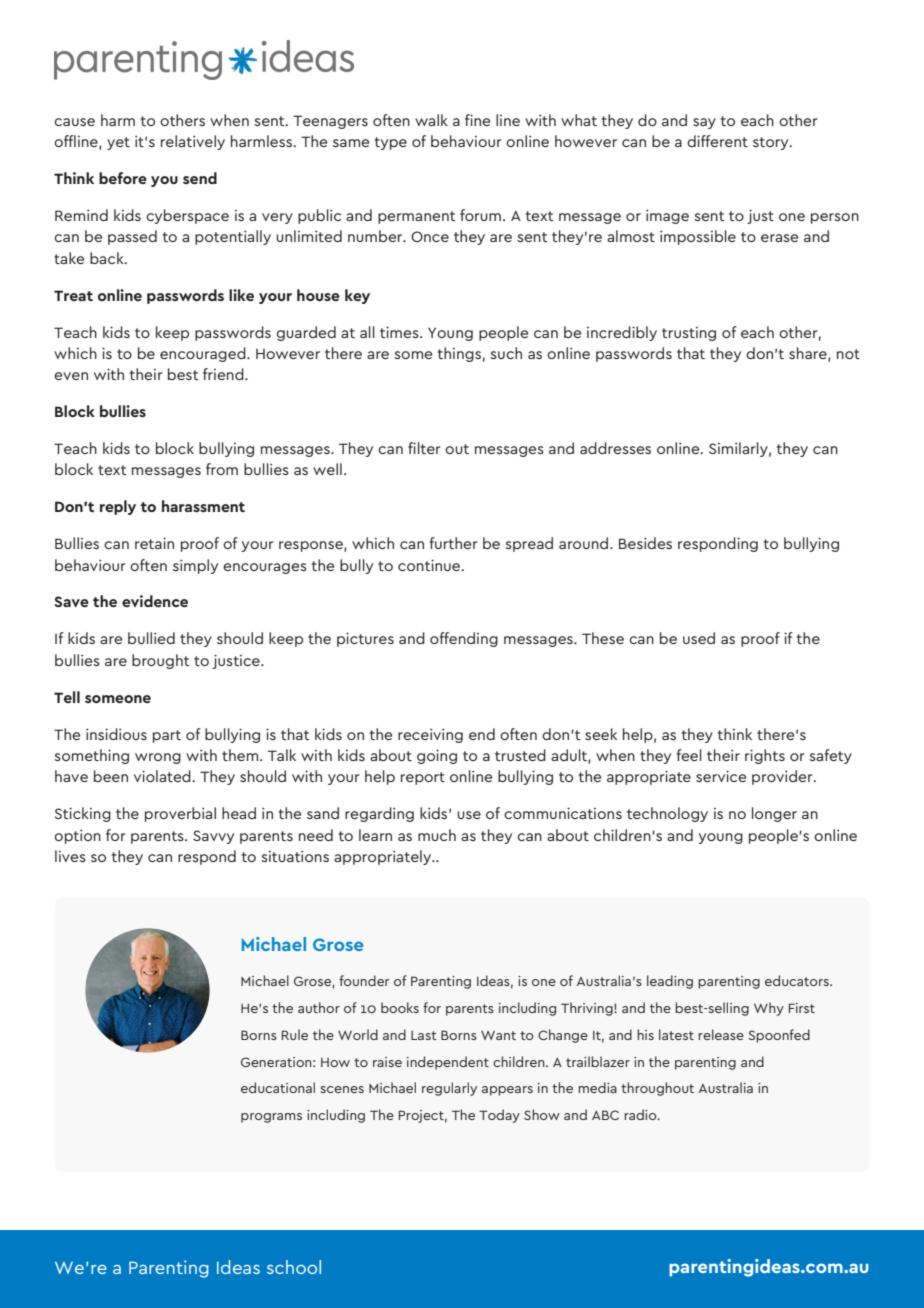 This screenshot has width=924, height=1308. Describe the element at coordinates (400, 1007) in the screenshot. I see `books` at that location.
